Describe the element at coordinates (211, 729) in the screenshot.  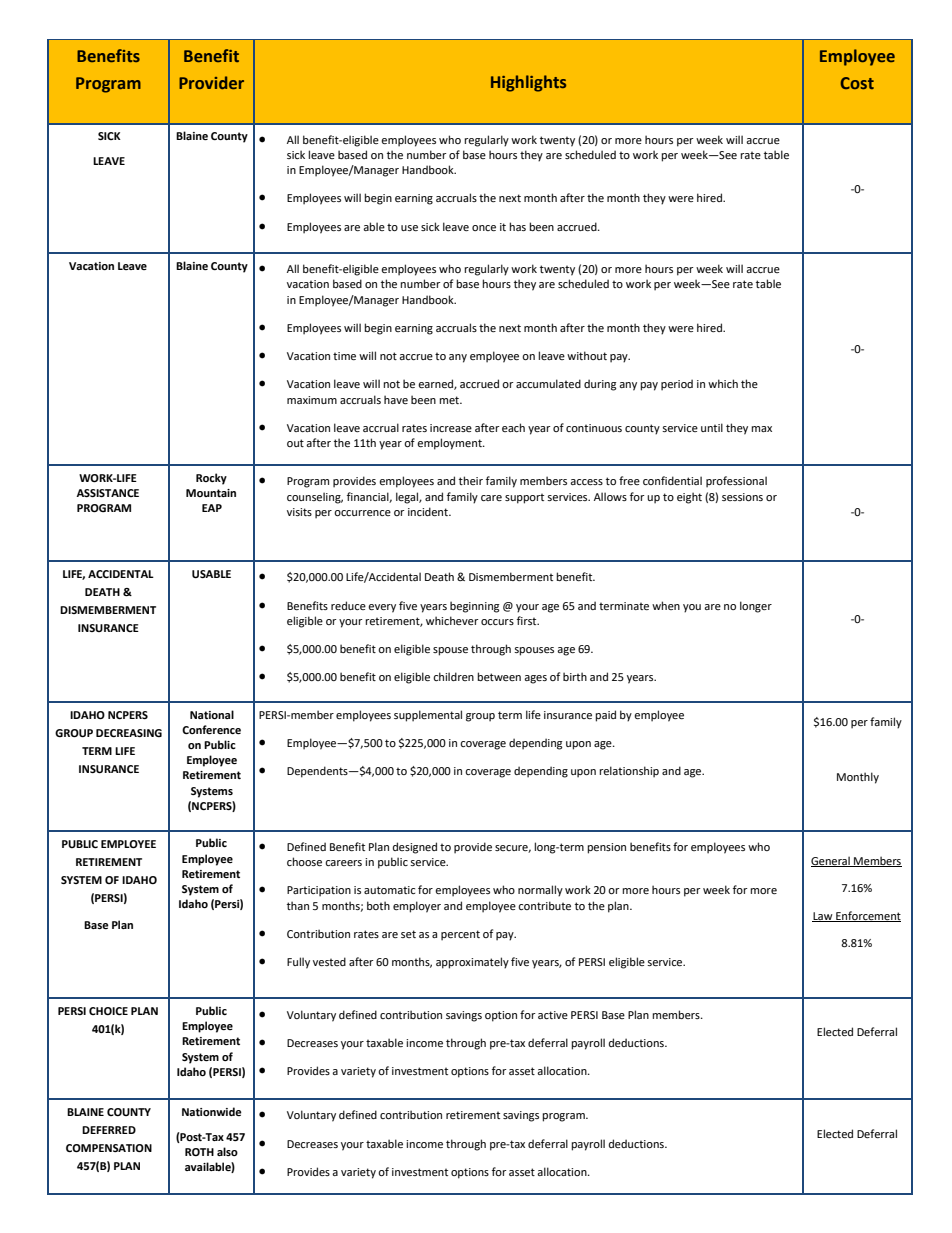
I see `Conference` at that location.
